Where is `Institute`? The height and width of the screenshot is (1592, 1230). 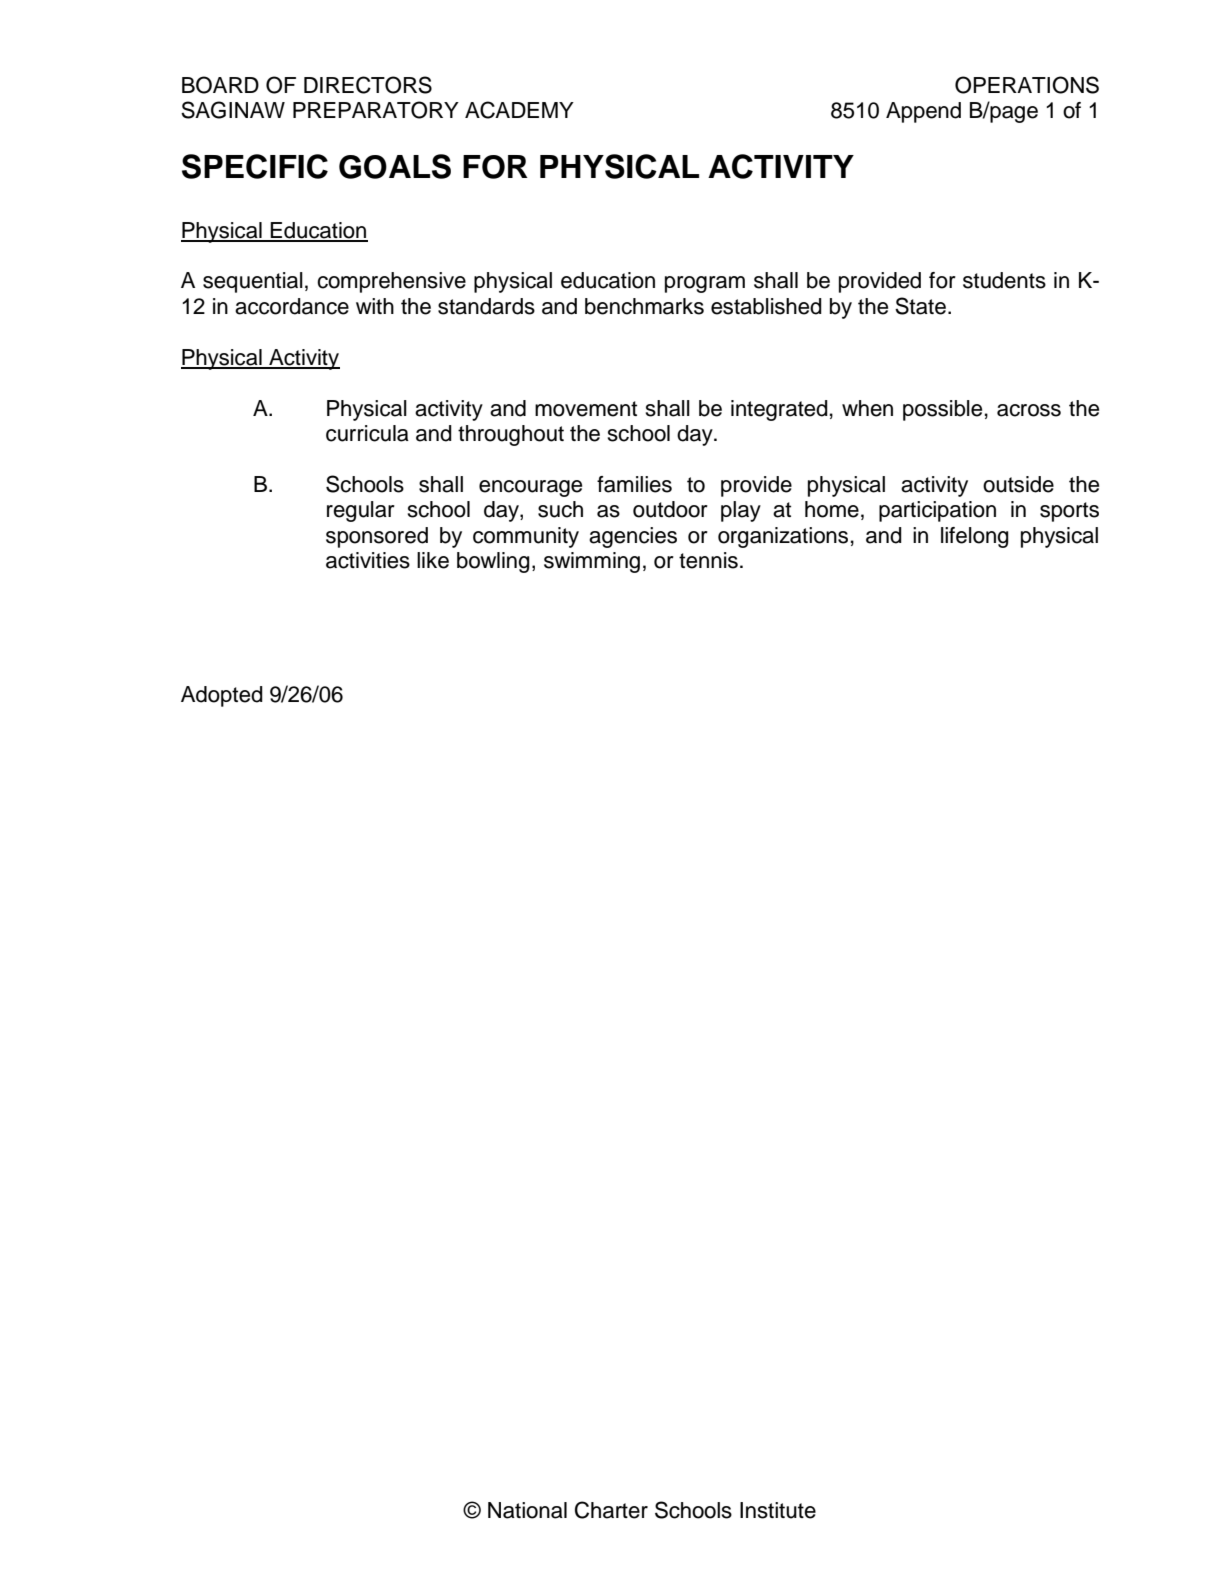
Institute is located at coordinates (778, 1510).
